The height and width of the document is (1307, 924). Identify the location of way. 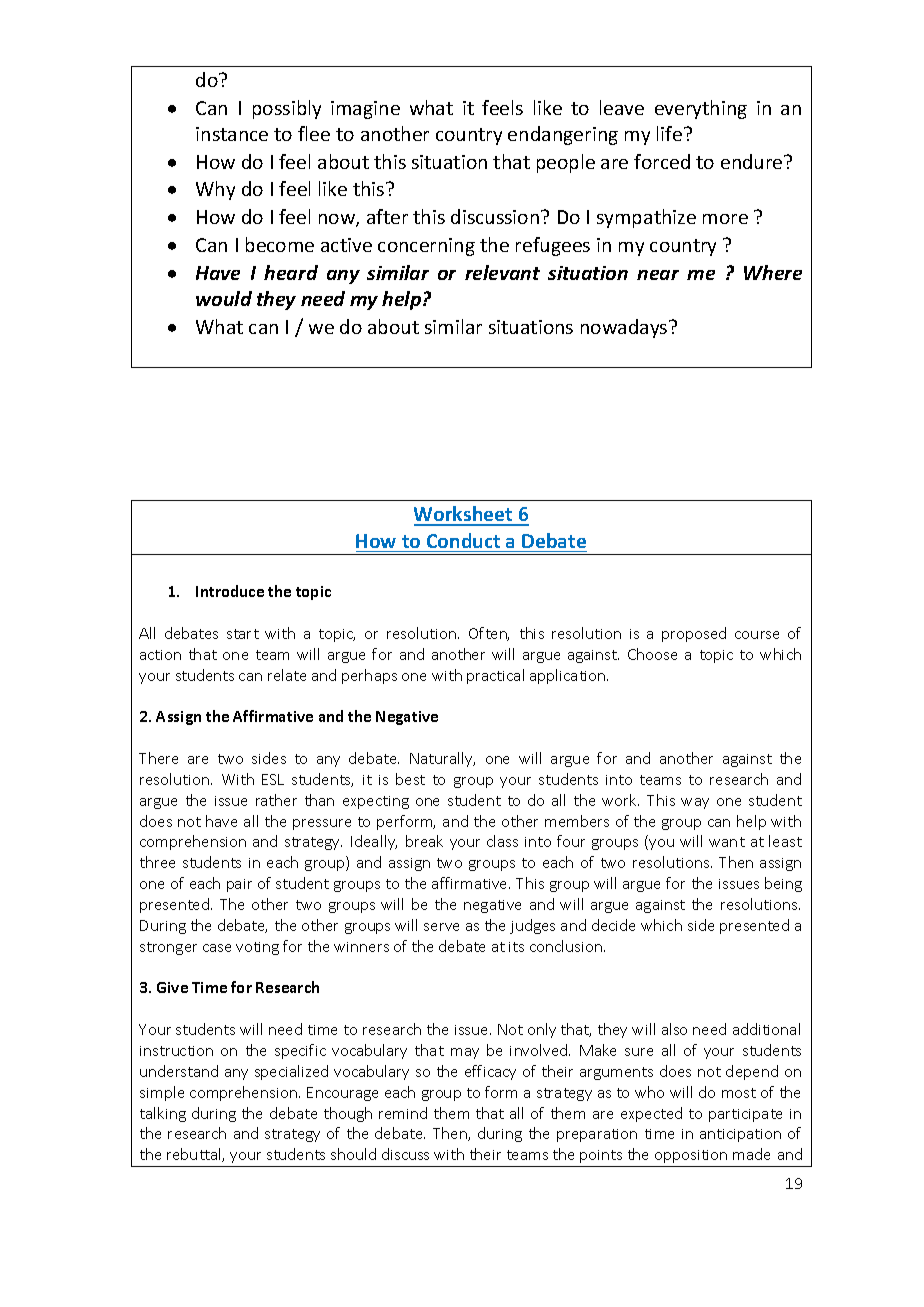
(695, 803).
